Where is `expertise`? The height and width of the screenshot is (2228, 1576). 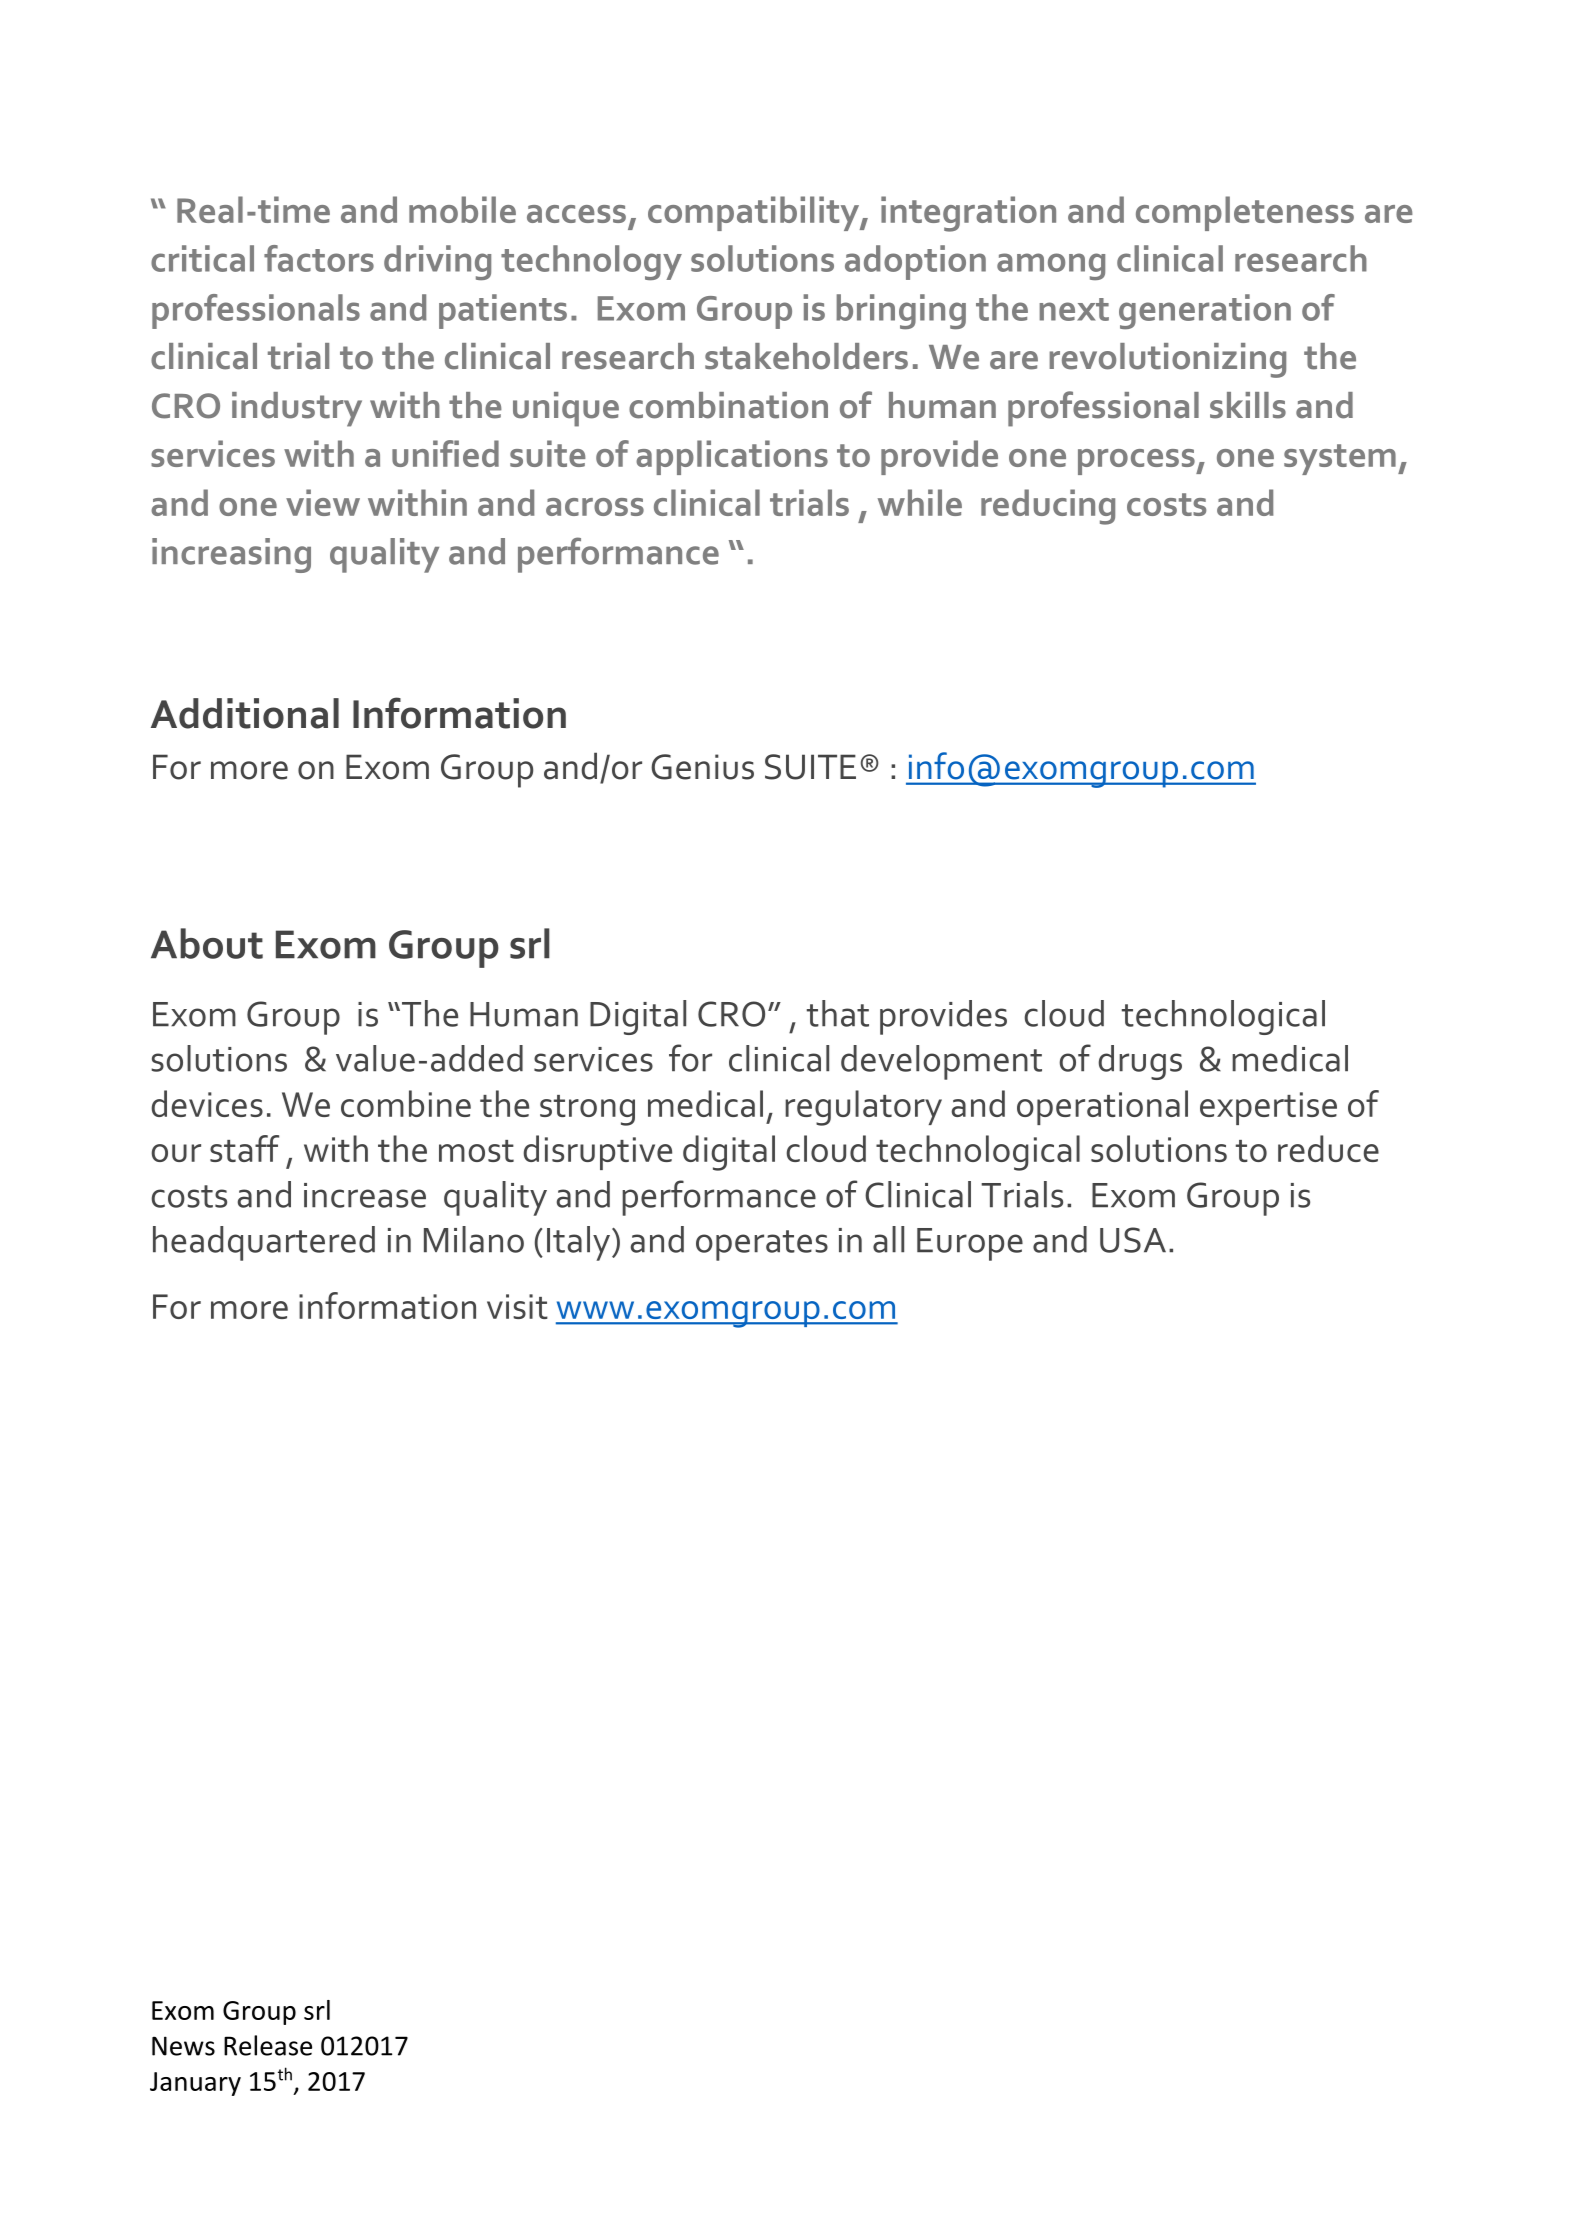 expertise is located at coordinates (1268, 1108).
